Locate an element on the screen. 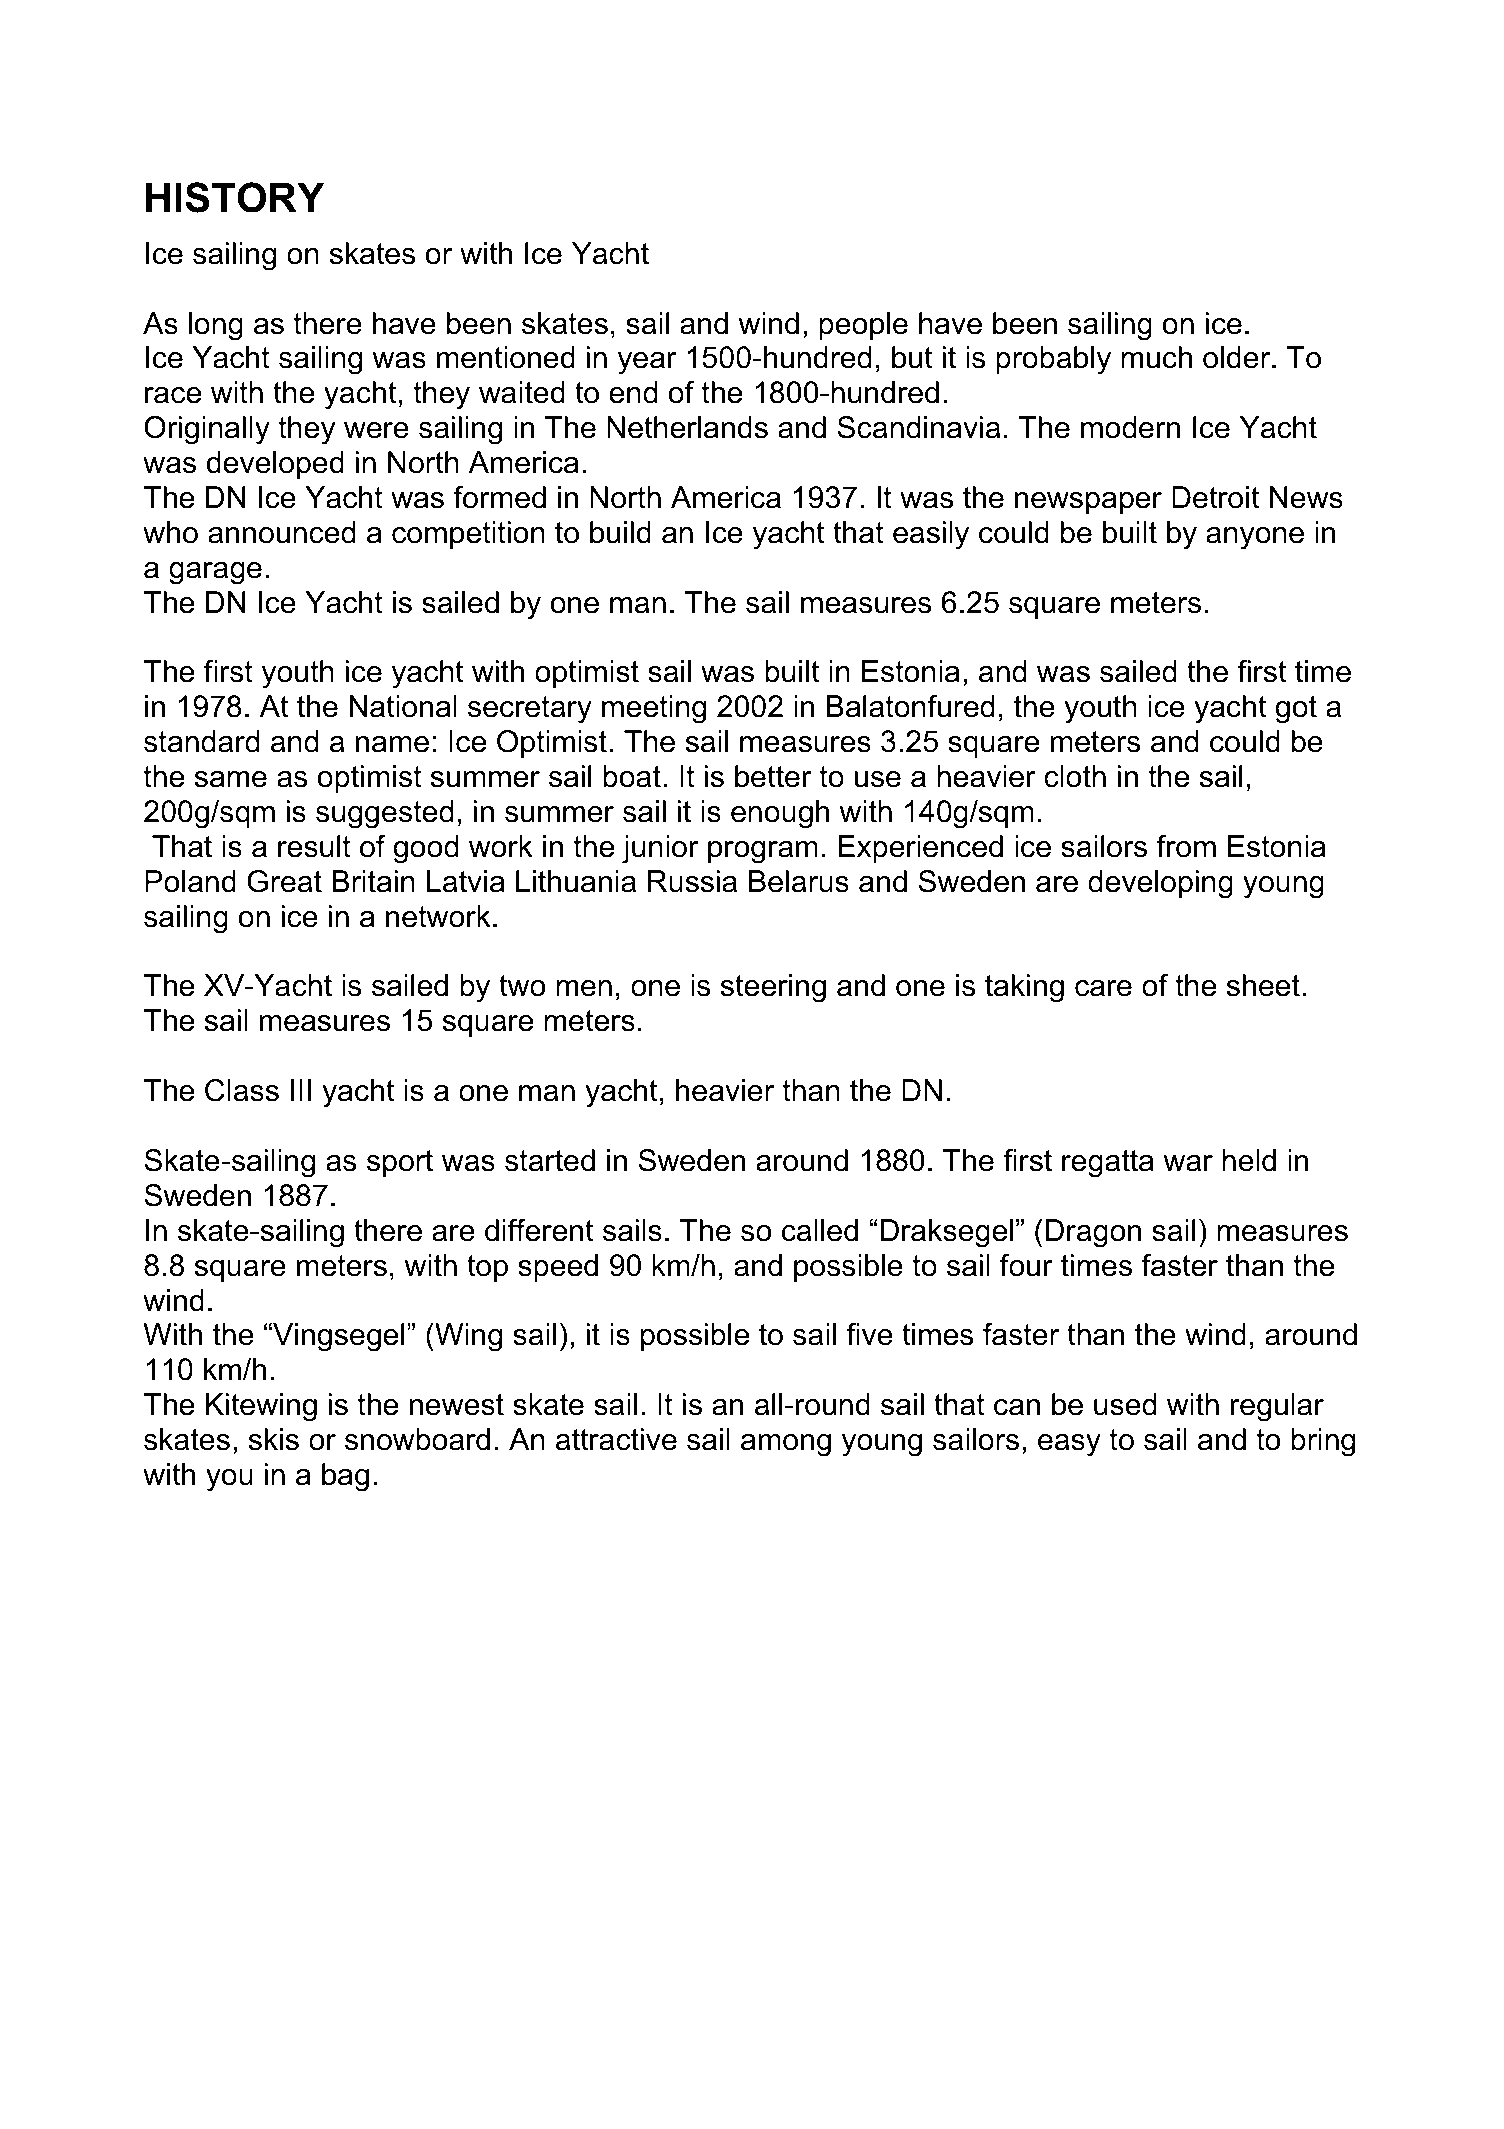 This screenshot has width=1504, height=2129. much is located at coordinates (1156, 357).
